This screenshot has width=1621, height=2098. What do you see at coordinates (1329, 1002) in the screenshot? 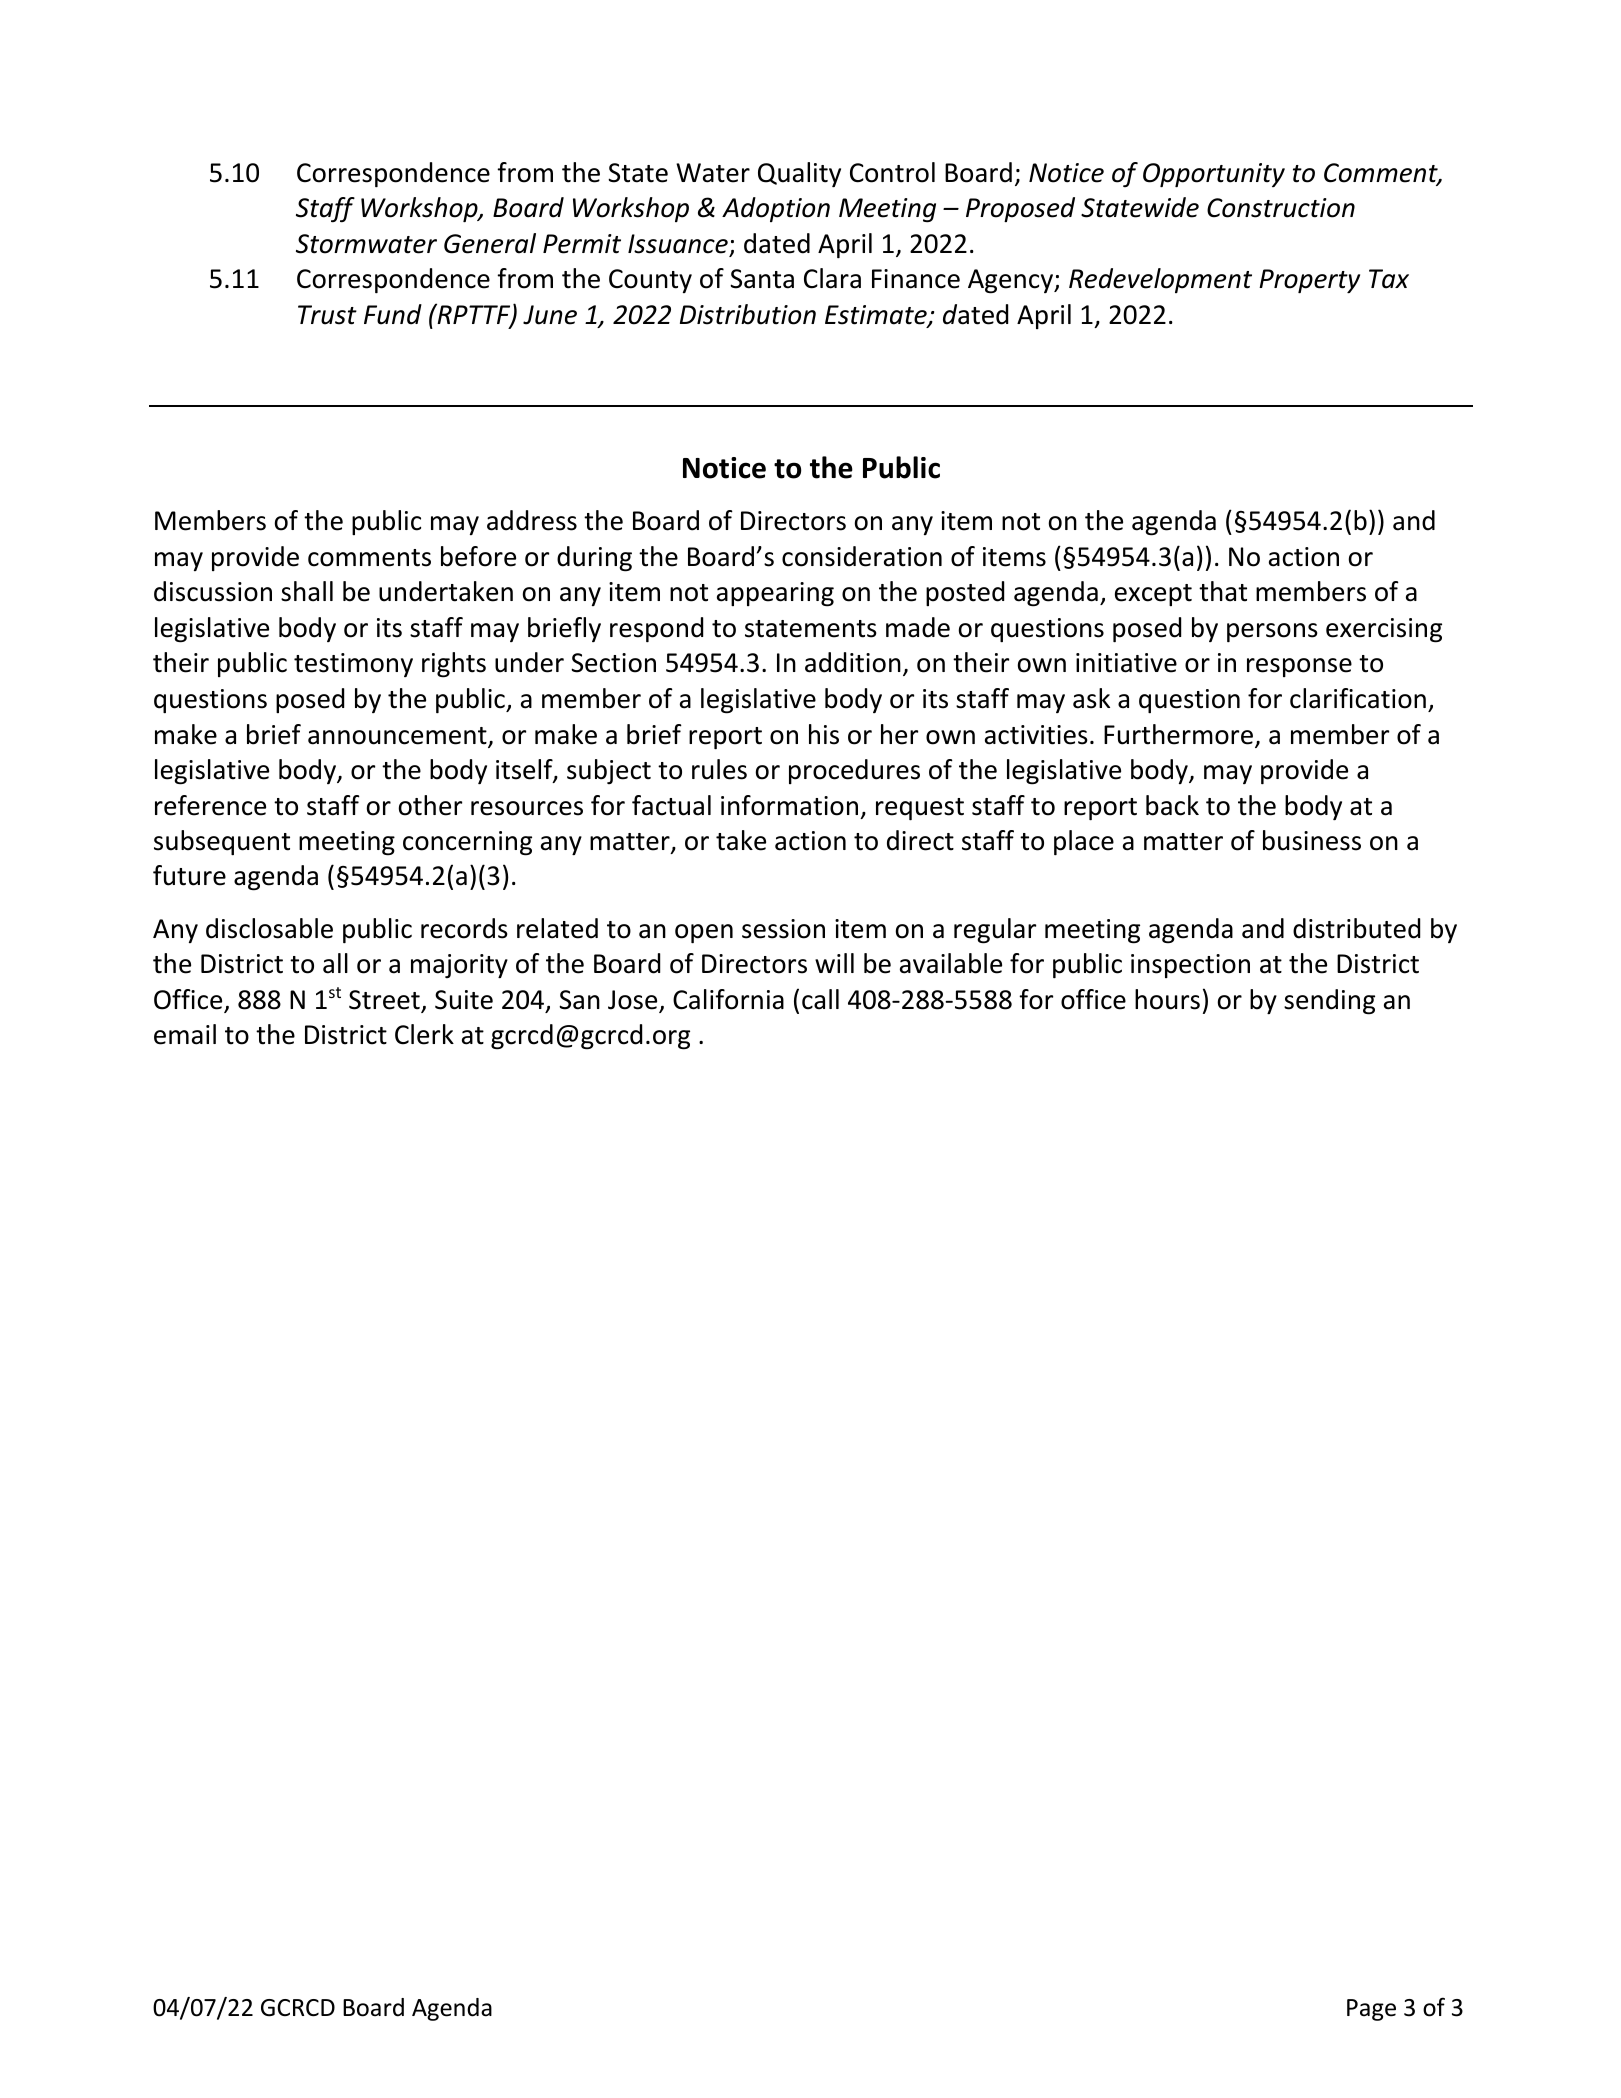
I see `sending` at bounding box center [1329, 1002].
